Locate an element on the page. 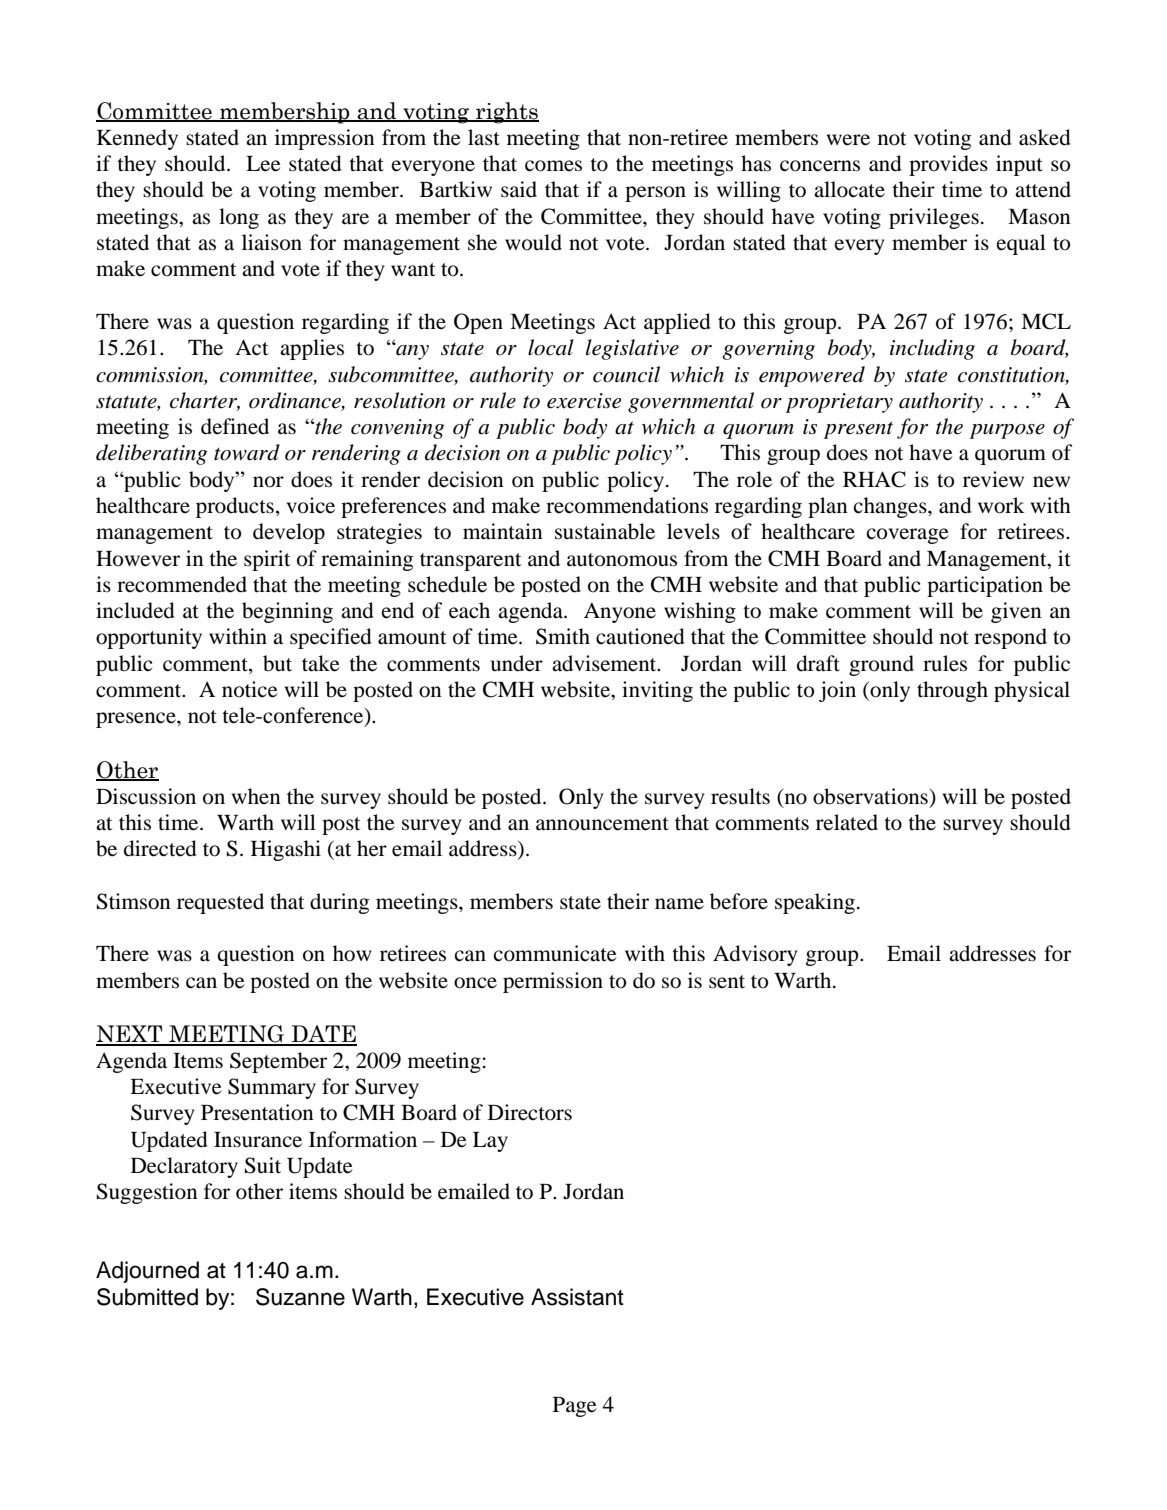  Suzanne is located at coordinates (300, 1297).
